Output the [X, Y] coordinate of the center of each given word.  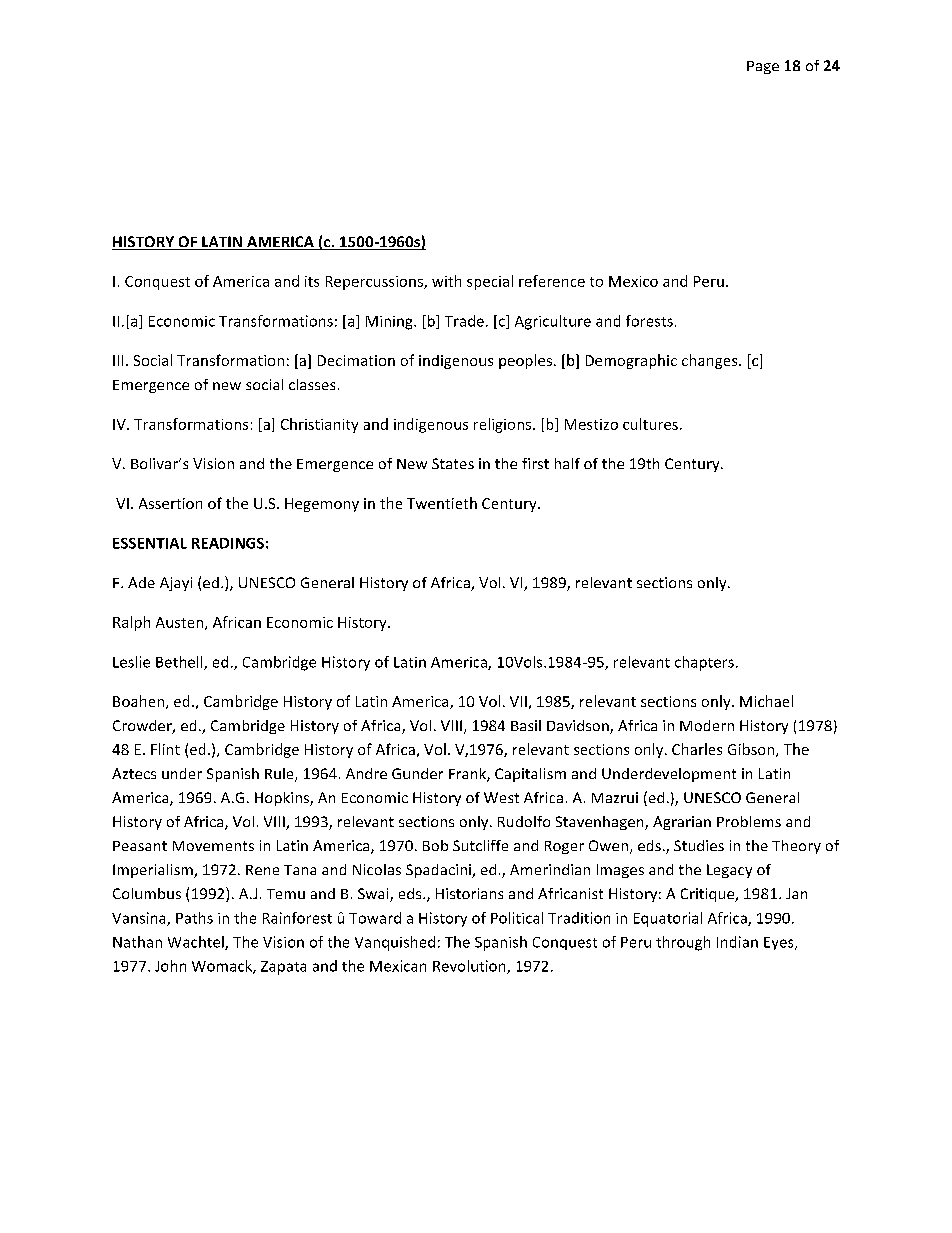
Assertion [170, 503]
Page [763, 67]
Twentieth [442, 503]
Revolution [470, 967]
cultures [650, 424]
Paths [194, 918]
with [446, 281]
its [312, 281]
